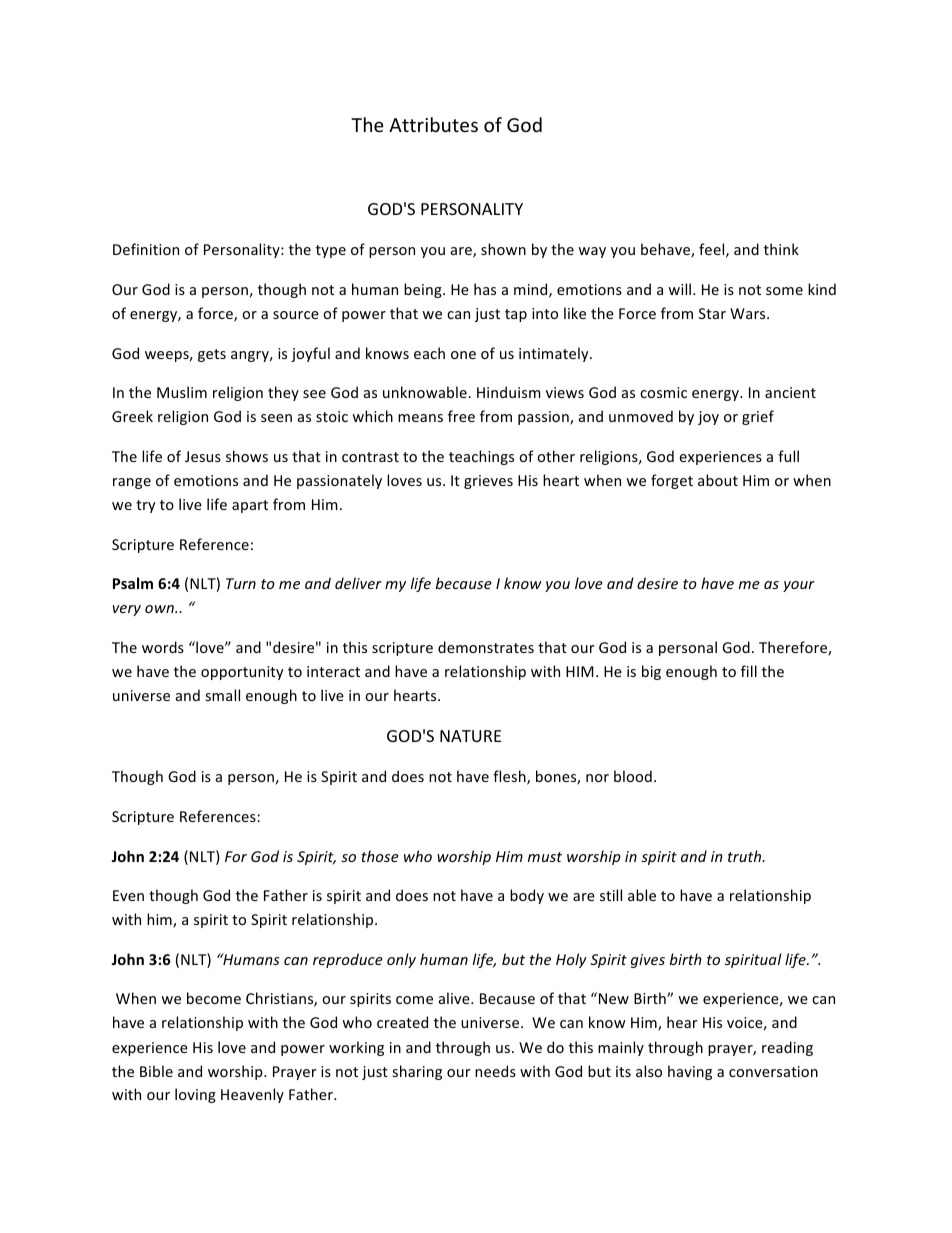 This document has height=1233, width=952. Describe the element at coordinates (146, 249) in the document. I see `Definition` at that location.
